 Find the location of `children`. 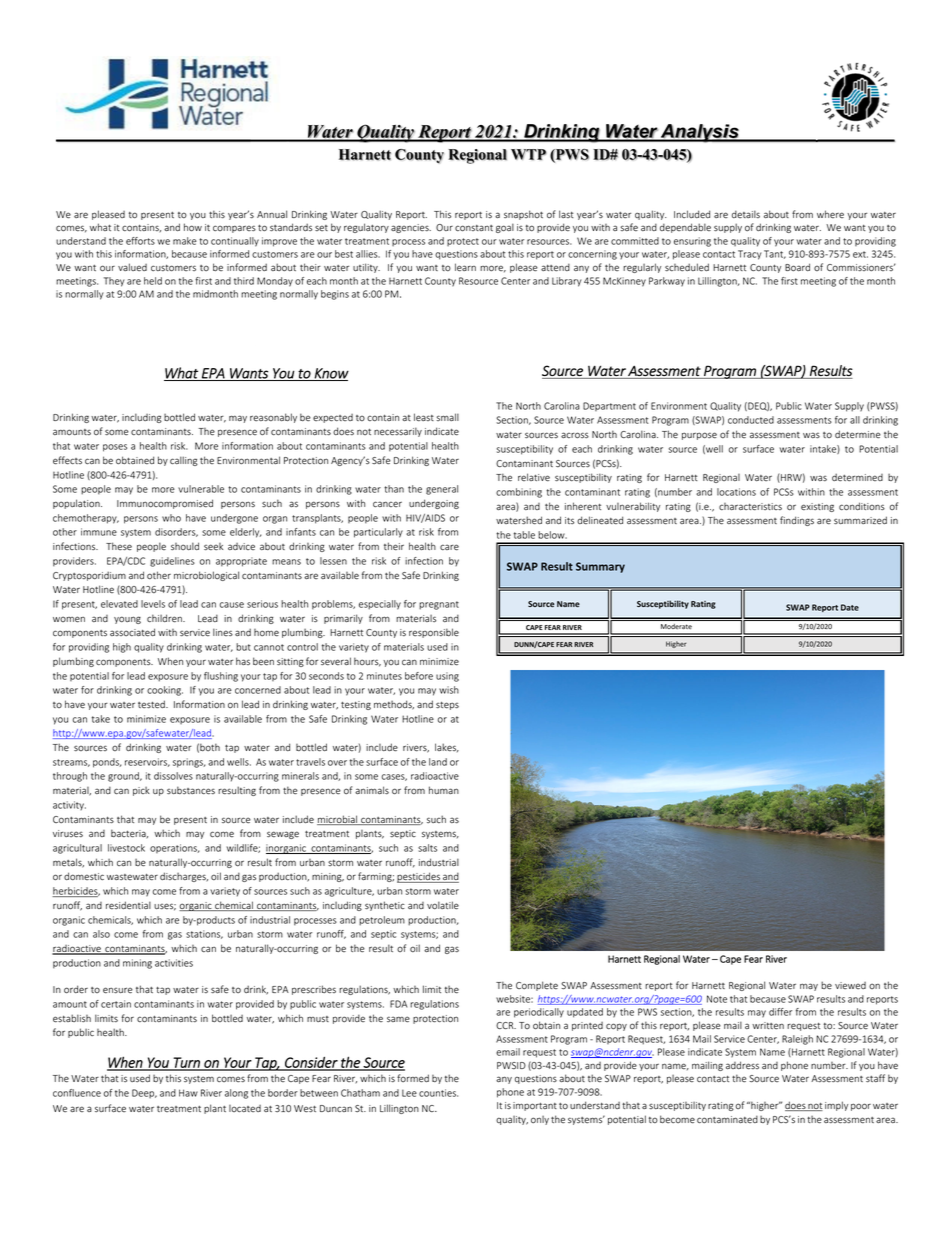

children is located at coordinates (165, 618).
